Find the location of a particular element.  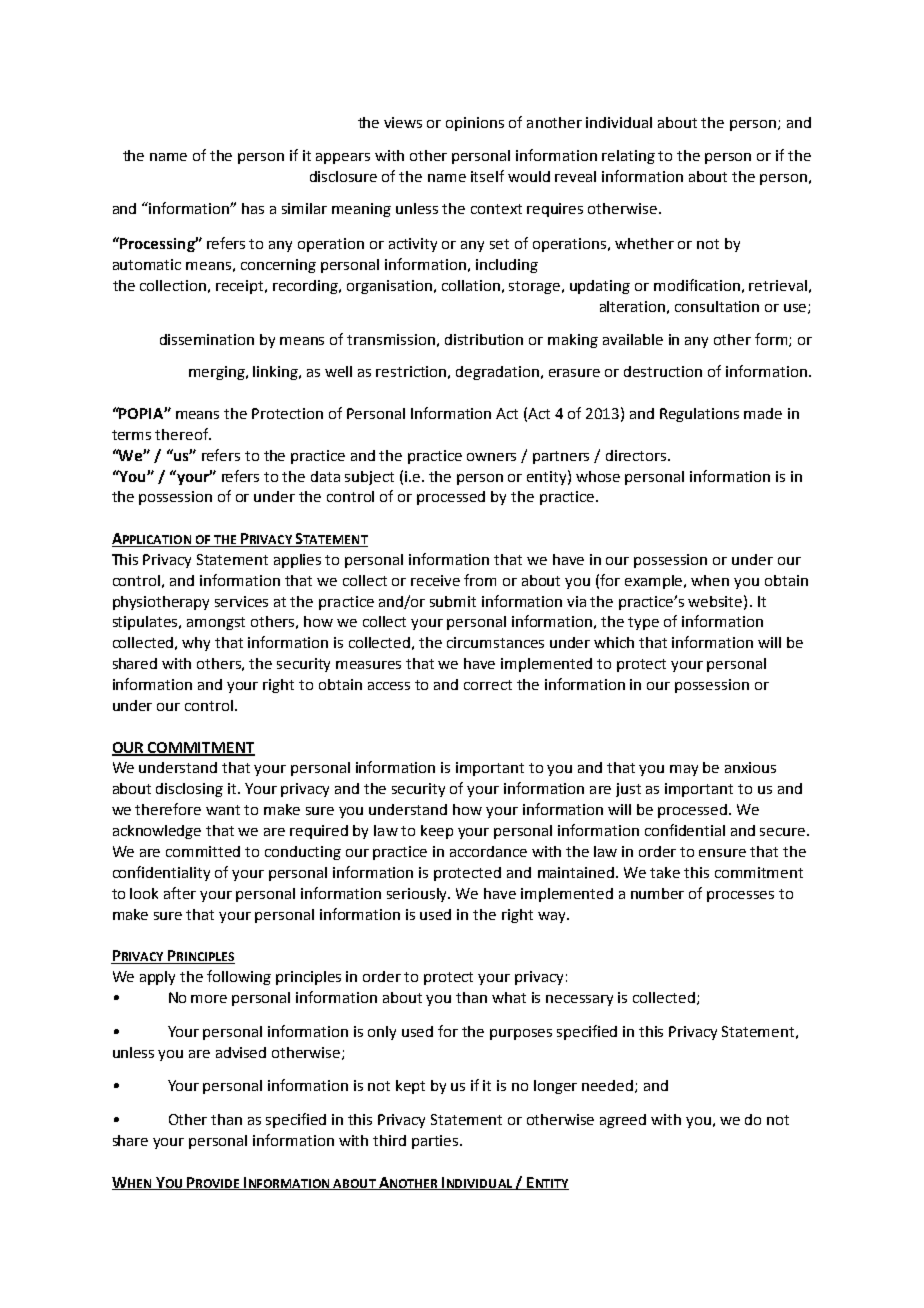

relating is located at coordinates (628, 157).
